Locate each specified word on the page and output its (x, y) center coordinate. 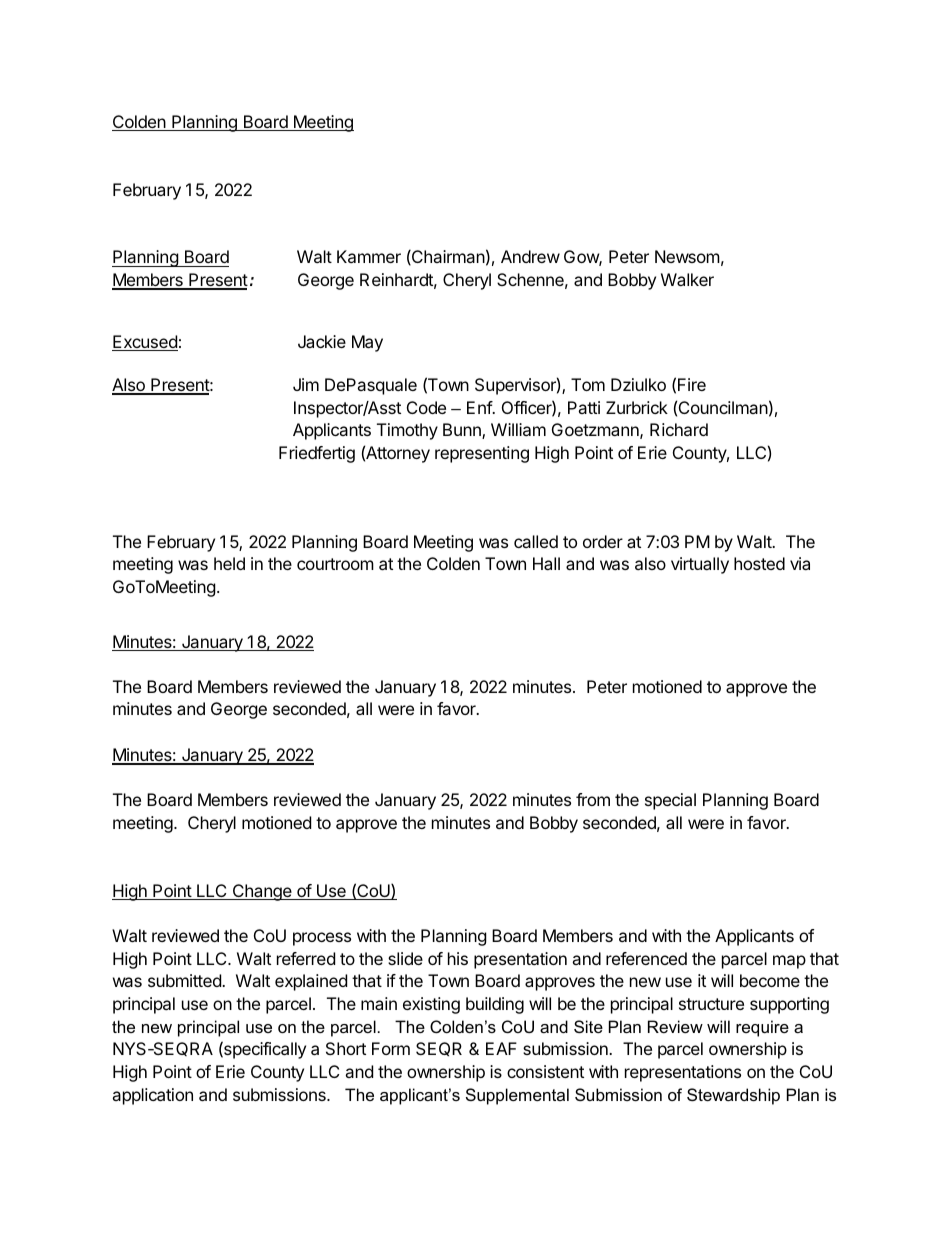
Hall (546, 563)
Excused (145, 343)
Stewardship (733, 1096)
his (458, 958)
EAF (501, 1048)
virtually (700, 565)
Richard (679, 429)
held (229, 563)
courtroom (335, 564)
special (670, 801)
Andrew (530, 256)
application (152, 1096)
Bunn (463, 431)
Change (262, 892)
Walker (687, 279)
